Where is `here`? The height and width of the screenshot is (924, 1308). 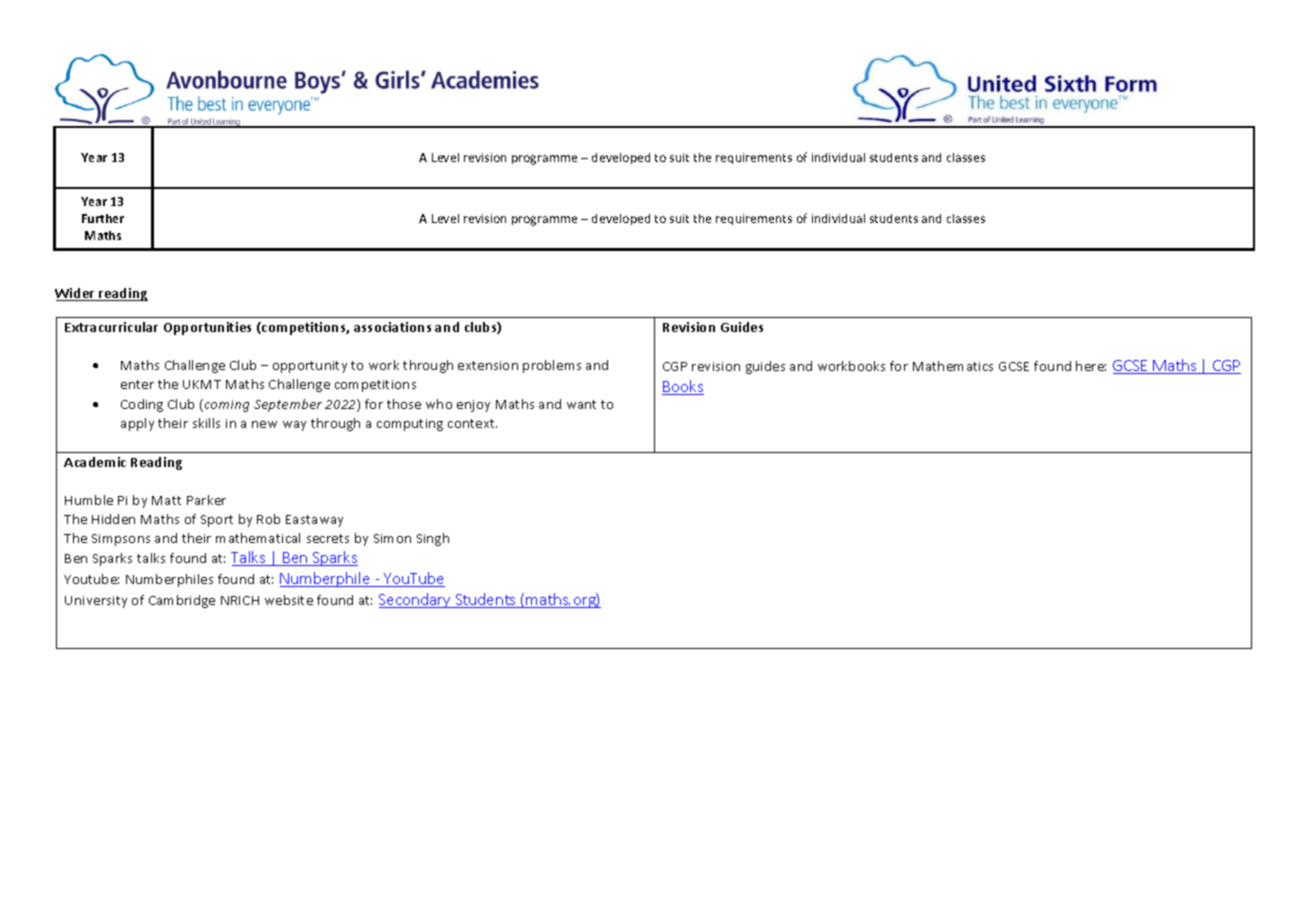
here is located at coordinates (1091, 366).
